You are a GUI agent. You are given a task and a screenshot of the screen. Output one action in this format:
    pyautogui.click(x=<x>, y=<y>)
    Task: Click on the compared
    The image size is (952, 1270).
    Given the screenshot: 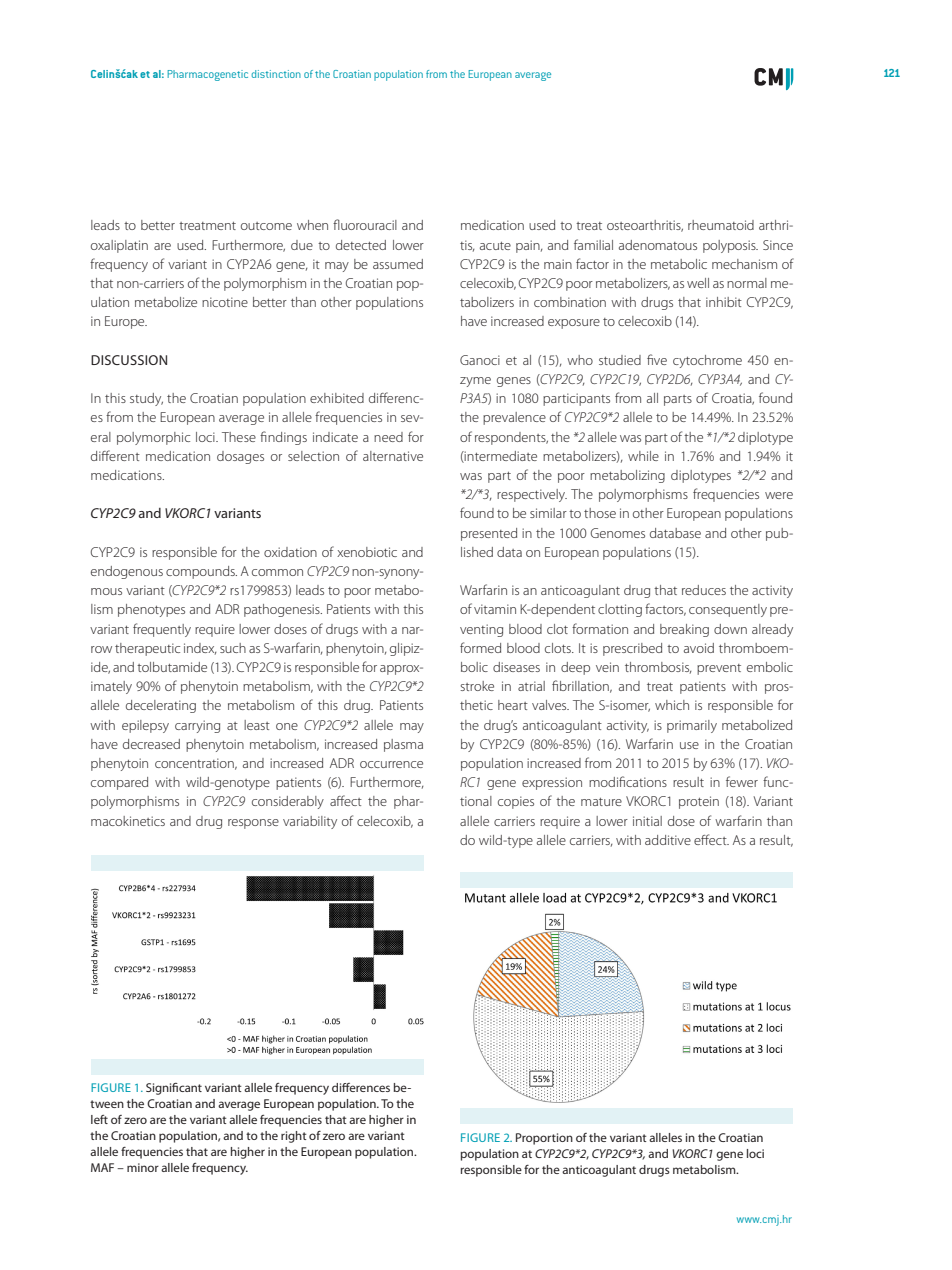 What is the action you would take?
    pyautogui.click(x=119, y=783)
